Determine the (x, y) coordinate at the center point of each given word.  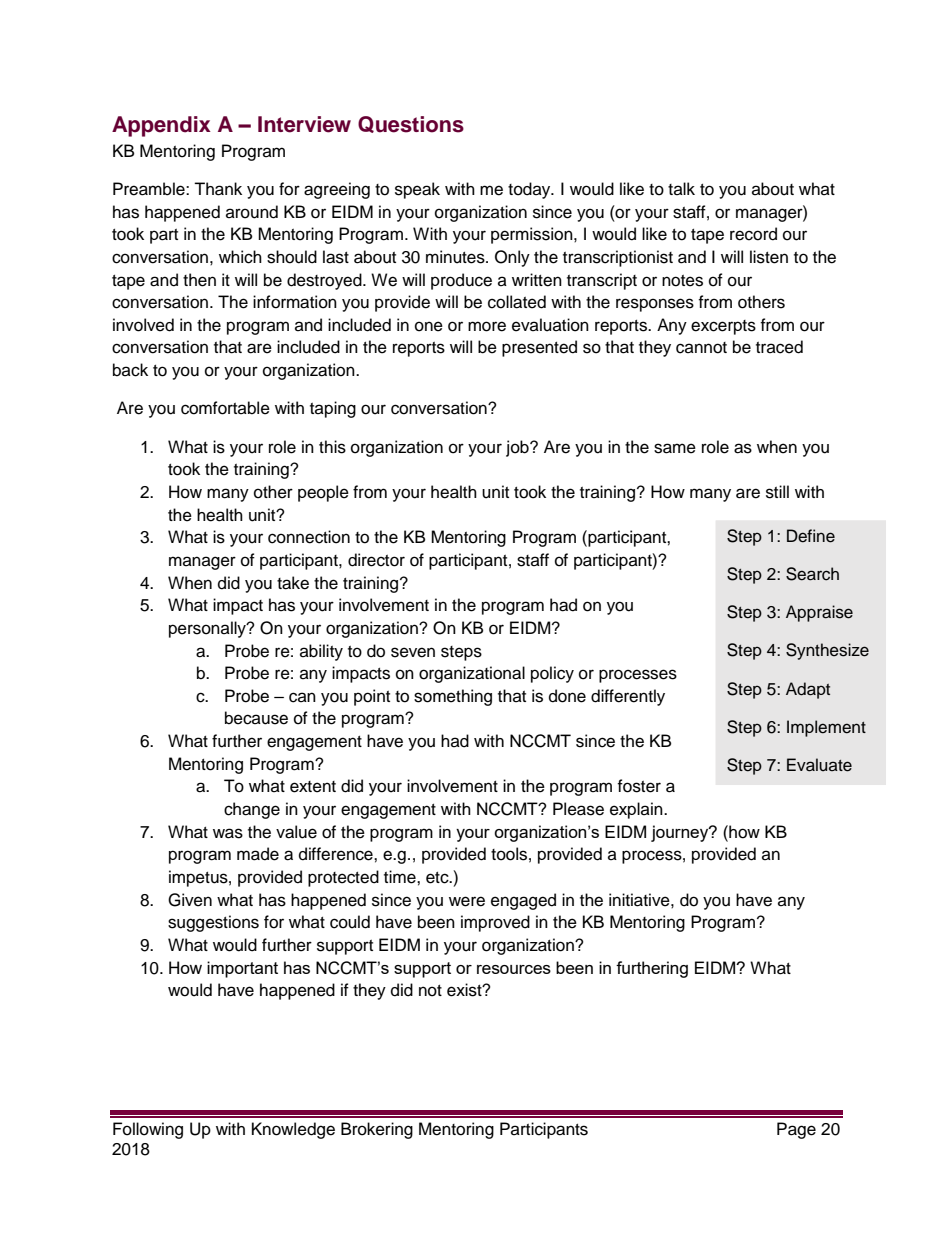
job (518, 448)
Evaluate (819, 765)
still (777, 492)
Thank (218, 189)
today (530, 190)
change (252, 810)
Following (148, 1130)
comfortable (225, 408)
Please (578, 809)
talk (681, 188)
